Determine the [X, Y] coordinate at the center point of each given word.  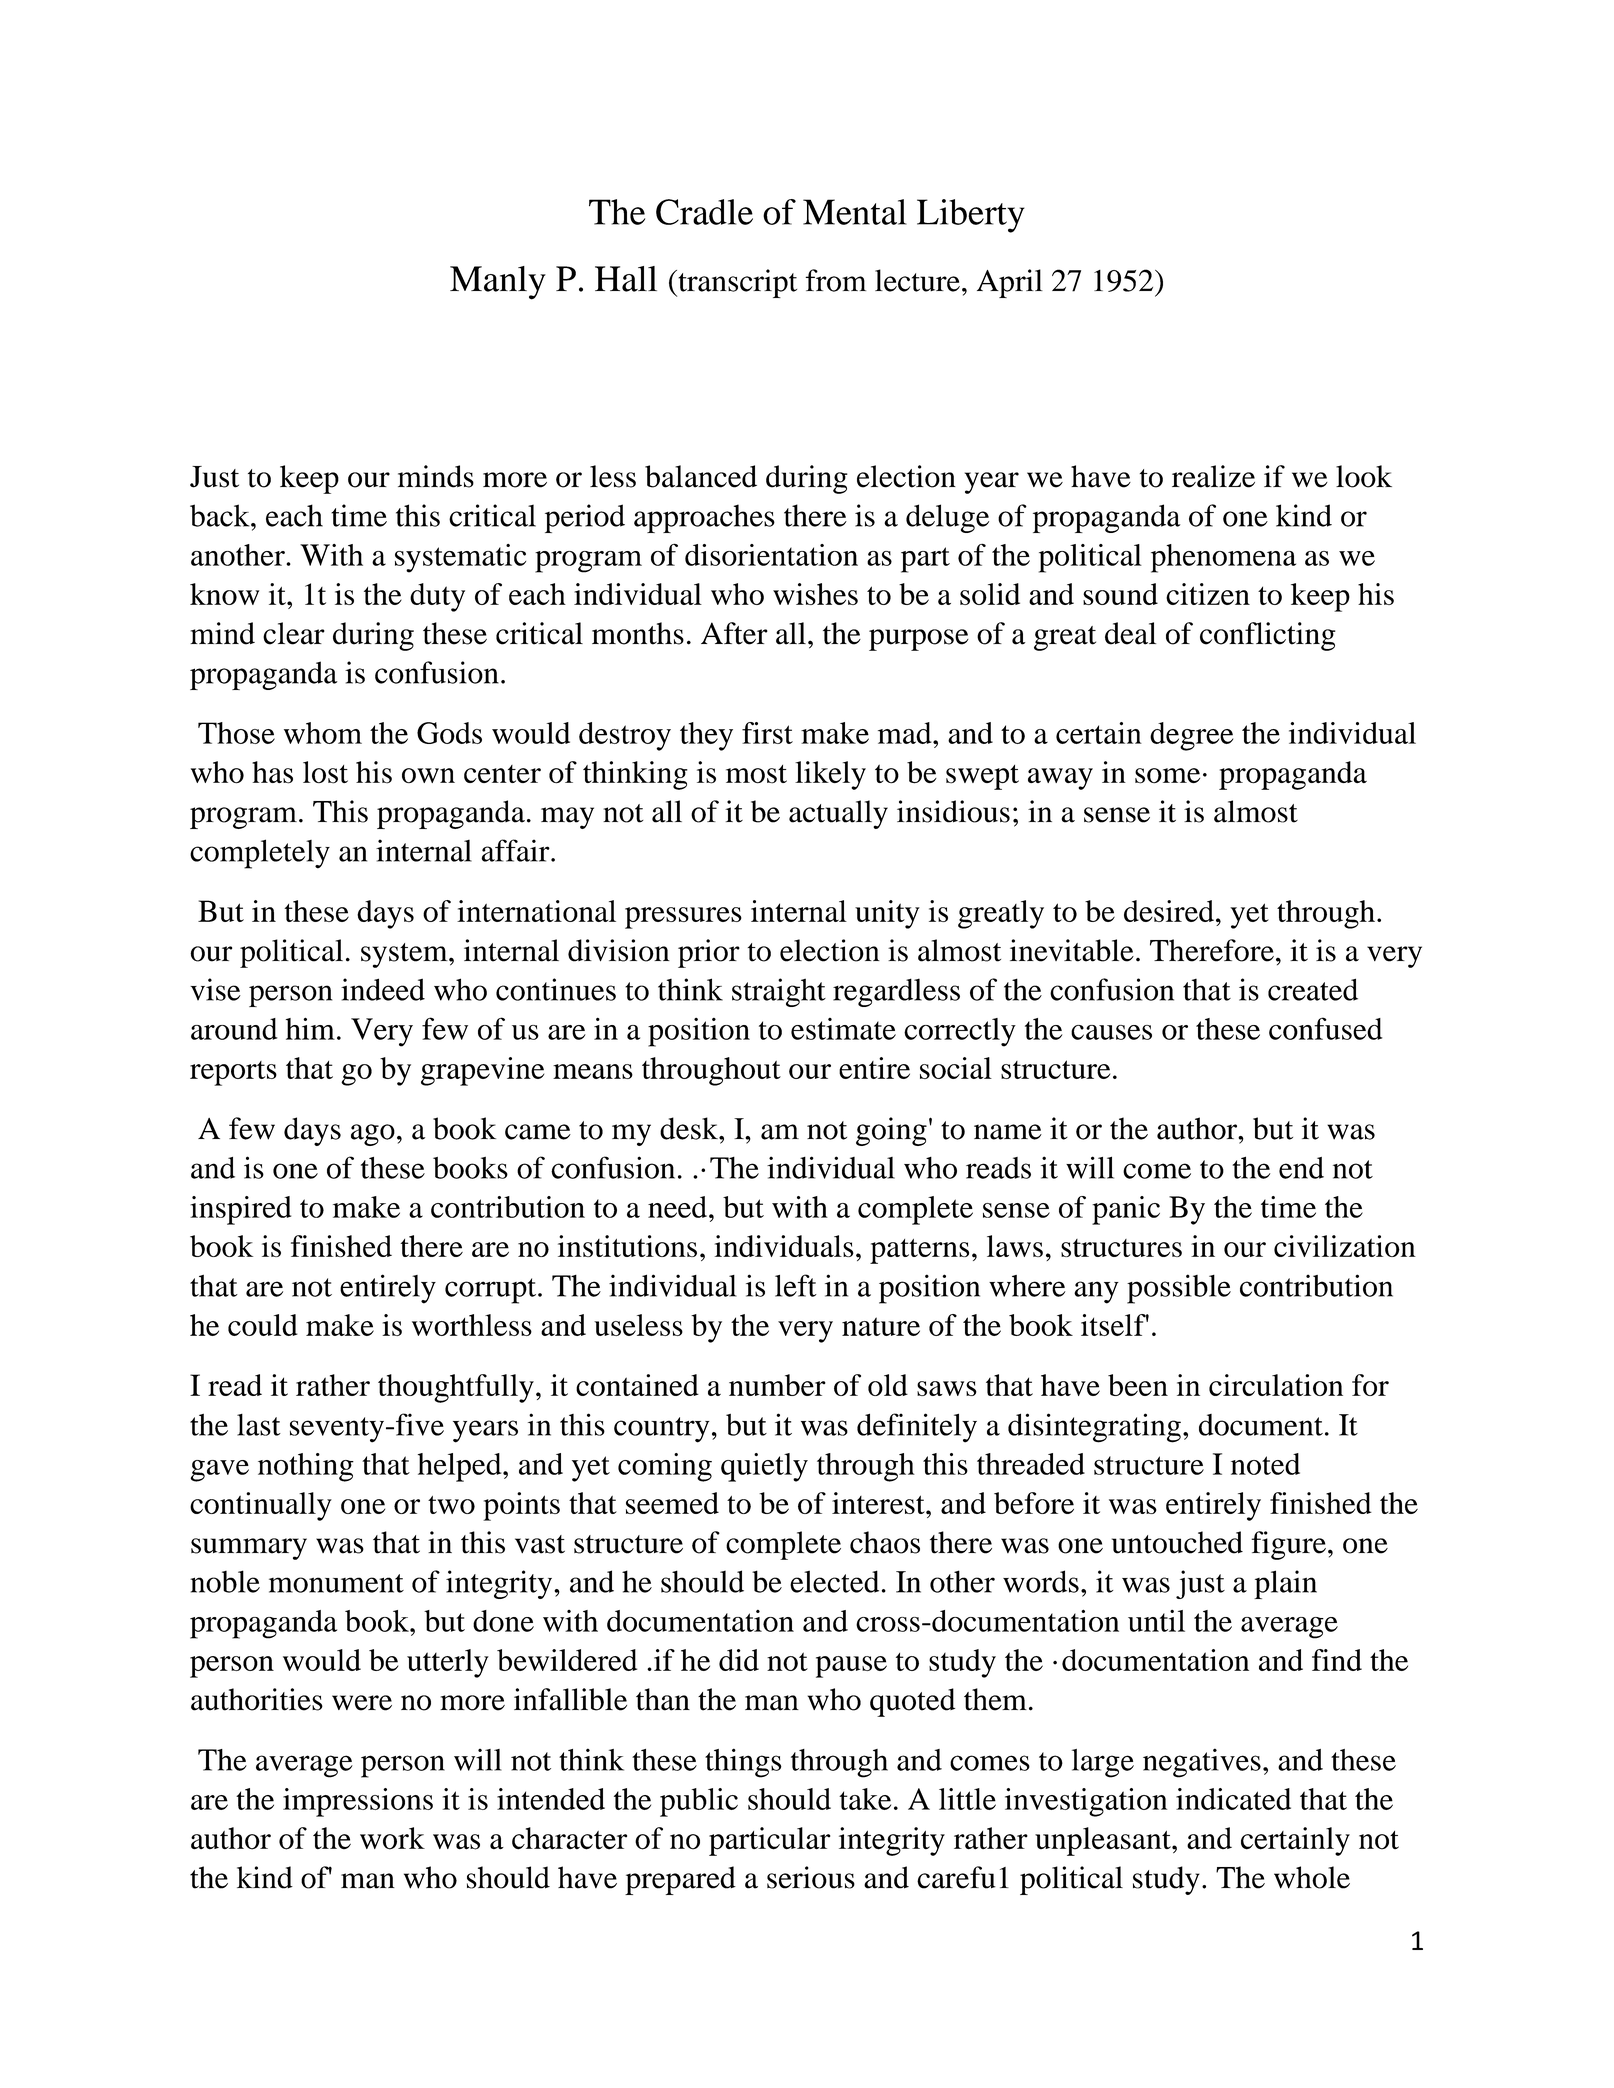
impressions [358, 1802]
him [310, 1028]
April [1010, 283]
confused [1325, 1028]
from [835, 280]
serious [811, 1877]
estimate [843, 1029]
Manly [498, 283]
